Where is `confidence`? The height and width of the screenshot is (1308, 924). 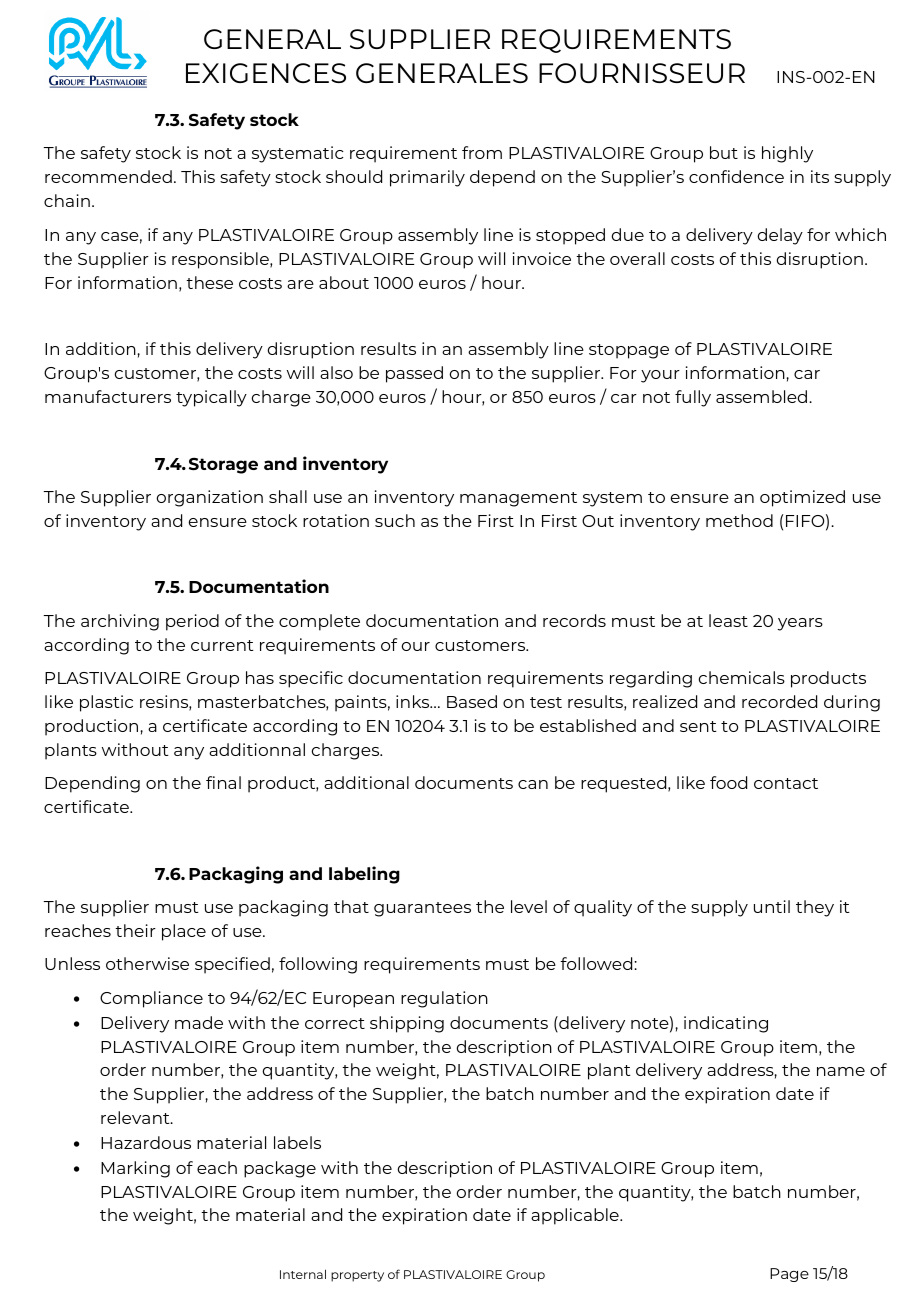
confidence is located at coordinates (736, 176).
